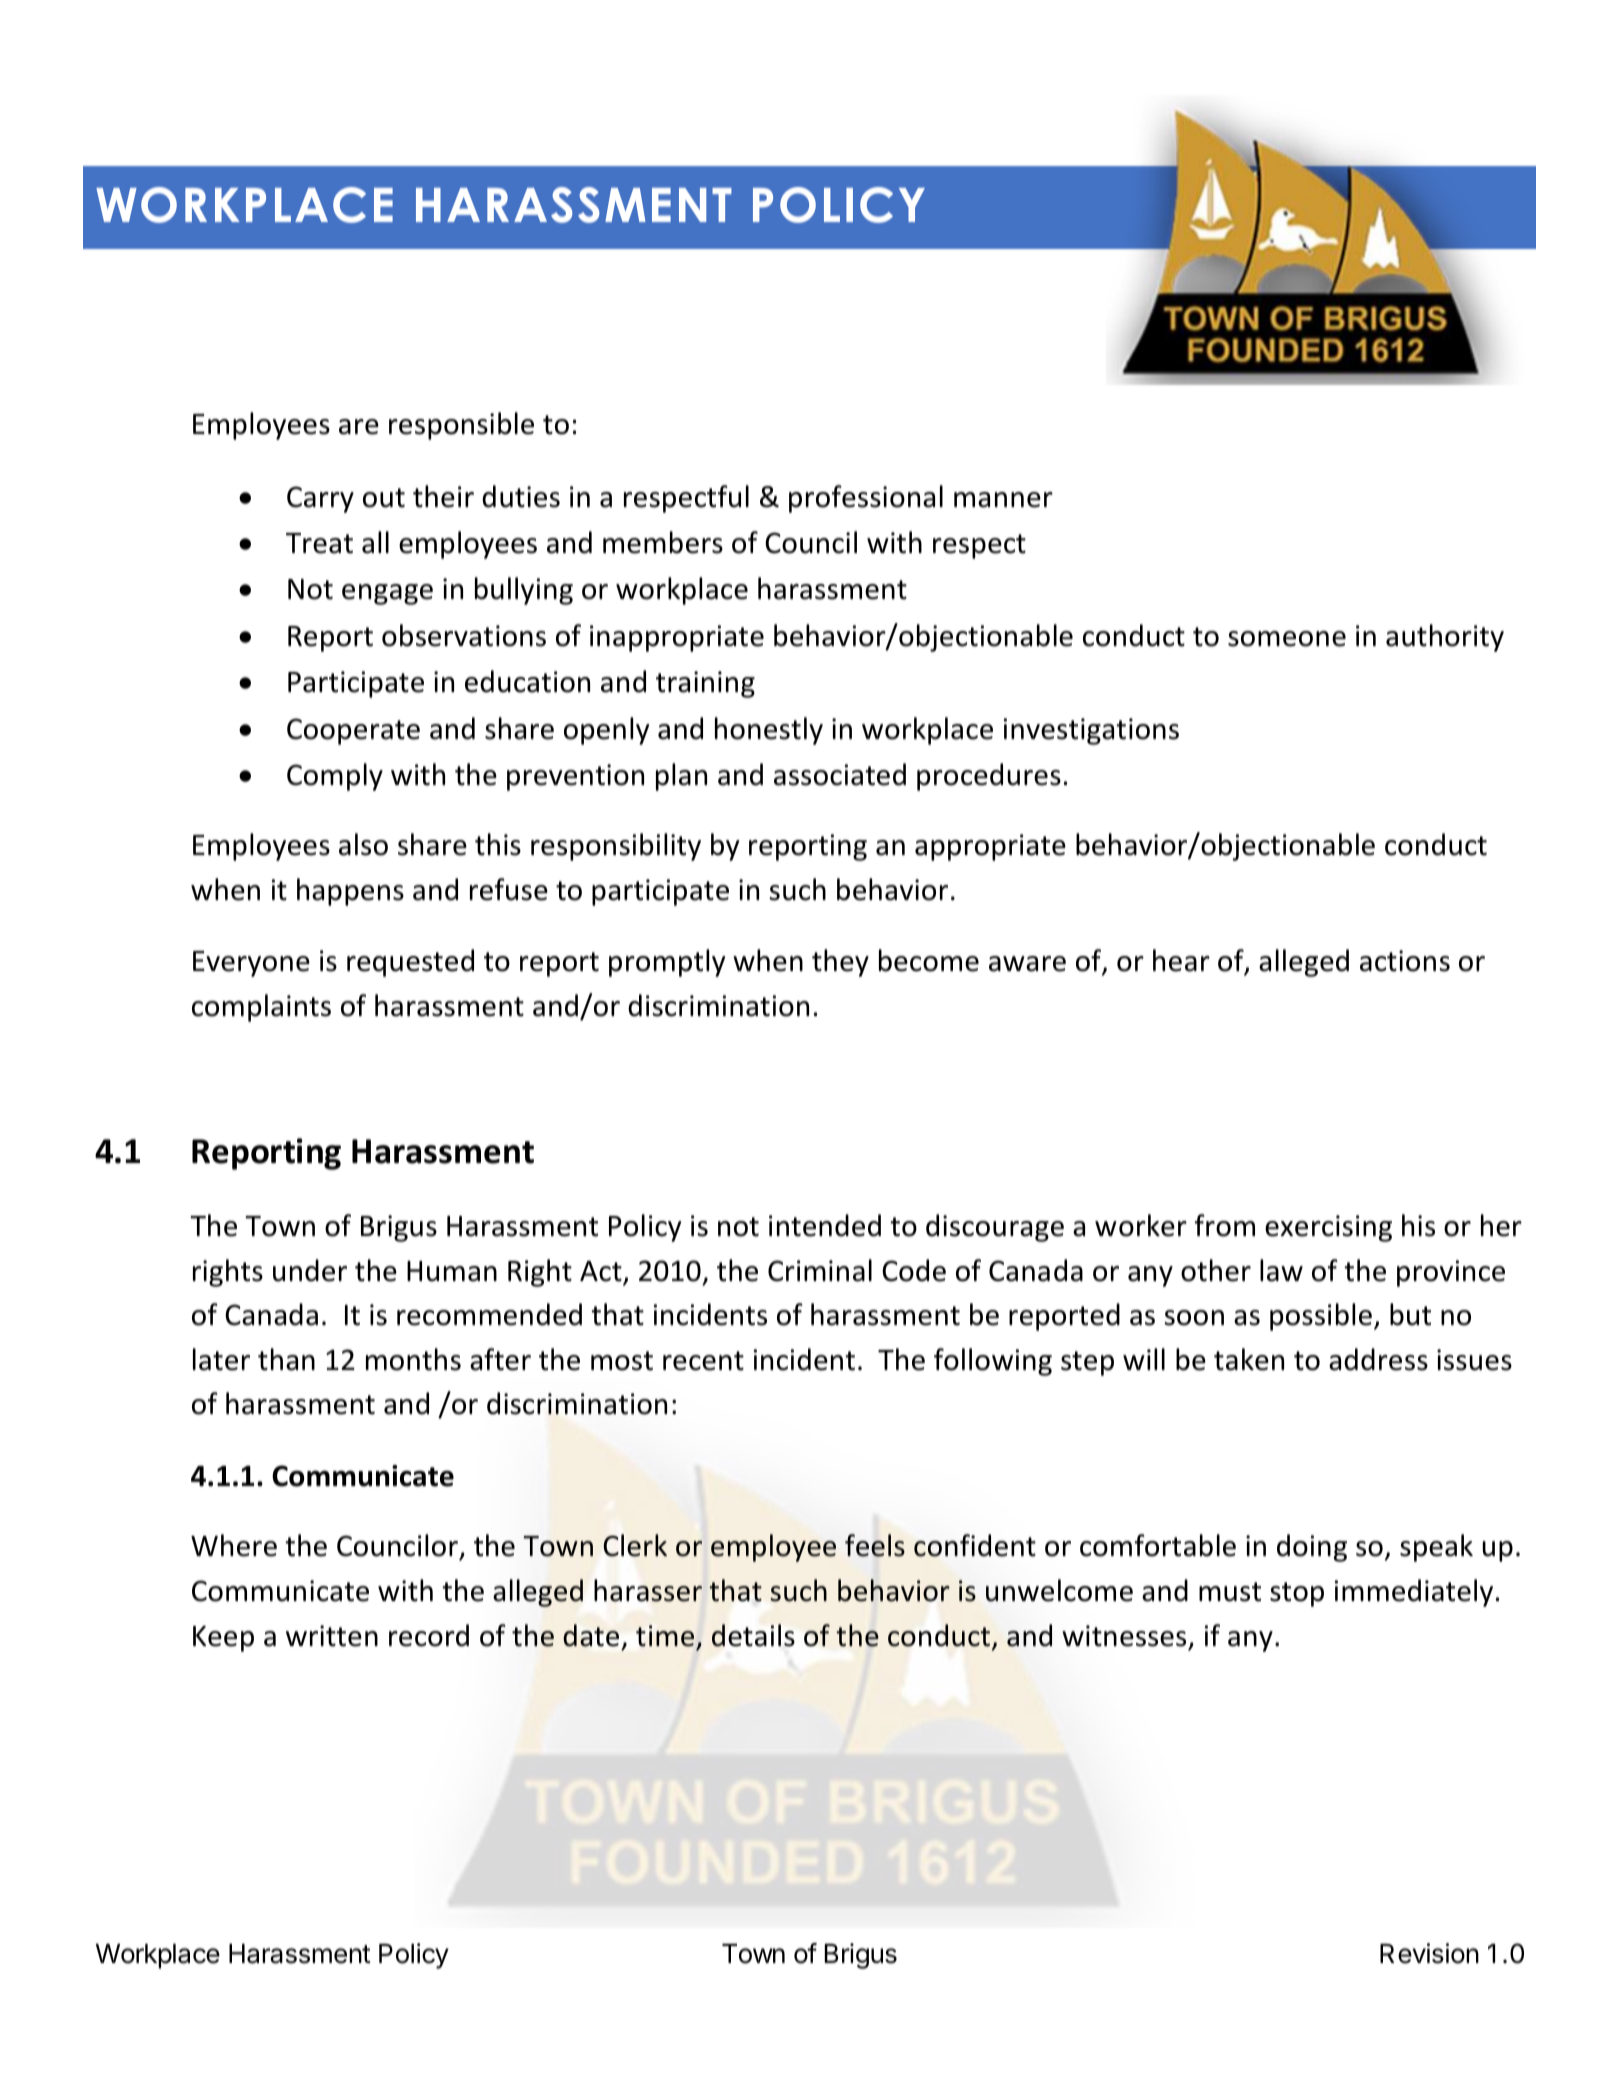 The width and height of the screenshot is (1619, 2095). I want to click on associated, so click(840, 774).
